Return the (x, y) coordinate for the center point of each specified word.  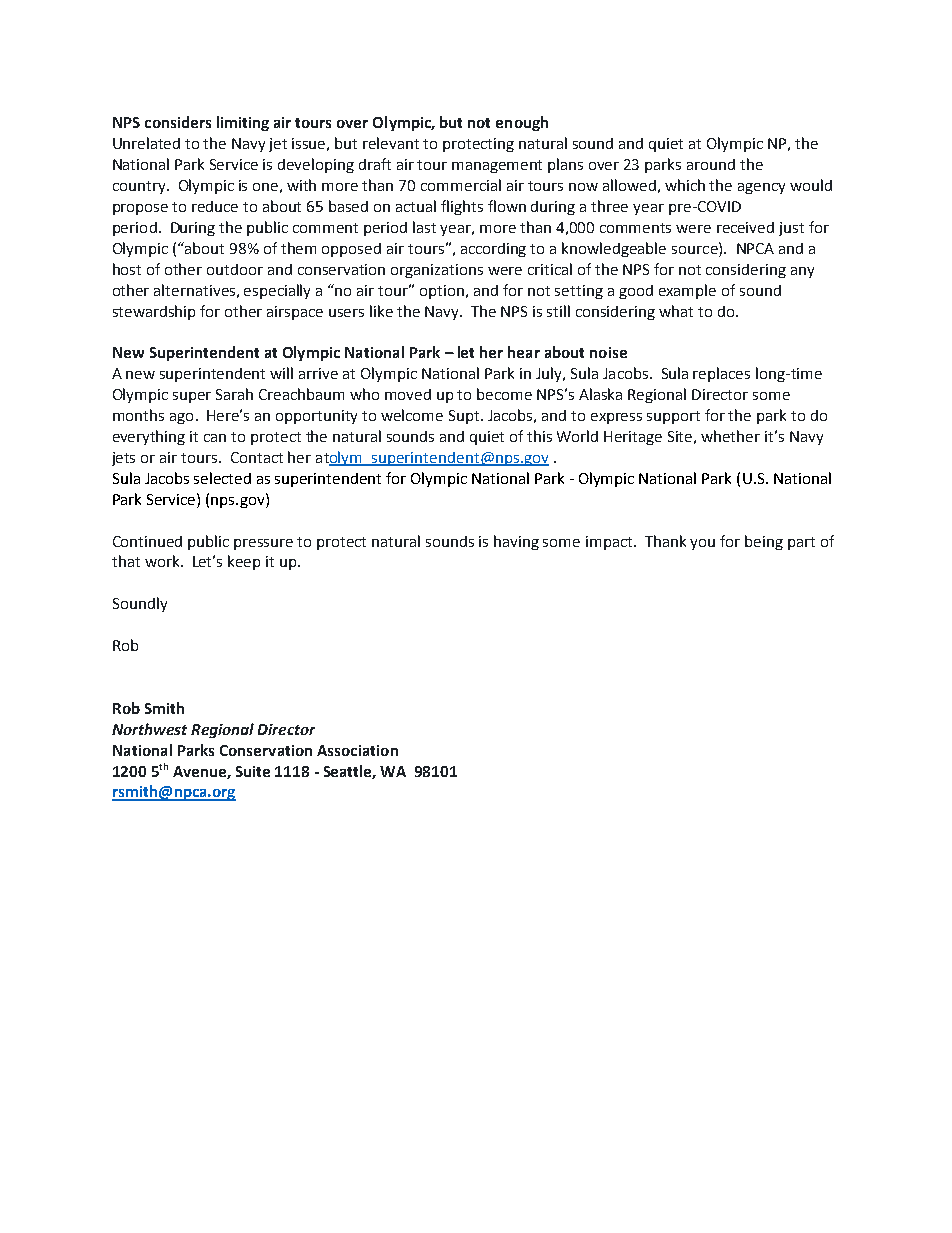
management (497, 166)
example (687, 291)
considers (178, 122)
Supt (465, 417)
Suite (253, 771)
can (215, 438)
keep (244, 562)
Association (357, 750)
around (711, 164)
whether (730, 436)
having (516, 542)
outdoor (235, 269)
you (702, 544)
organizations (437, 271)
